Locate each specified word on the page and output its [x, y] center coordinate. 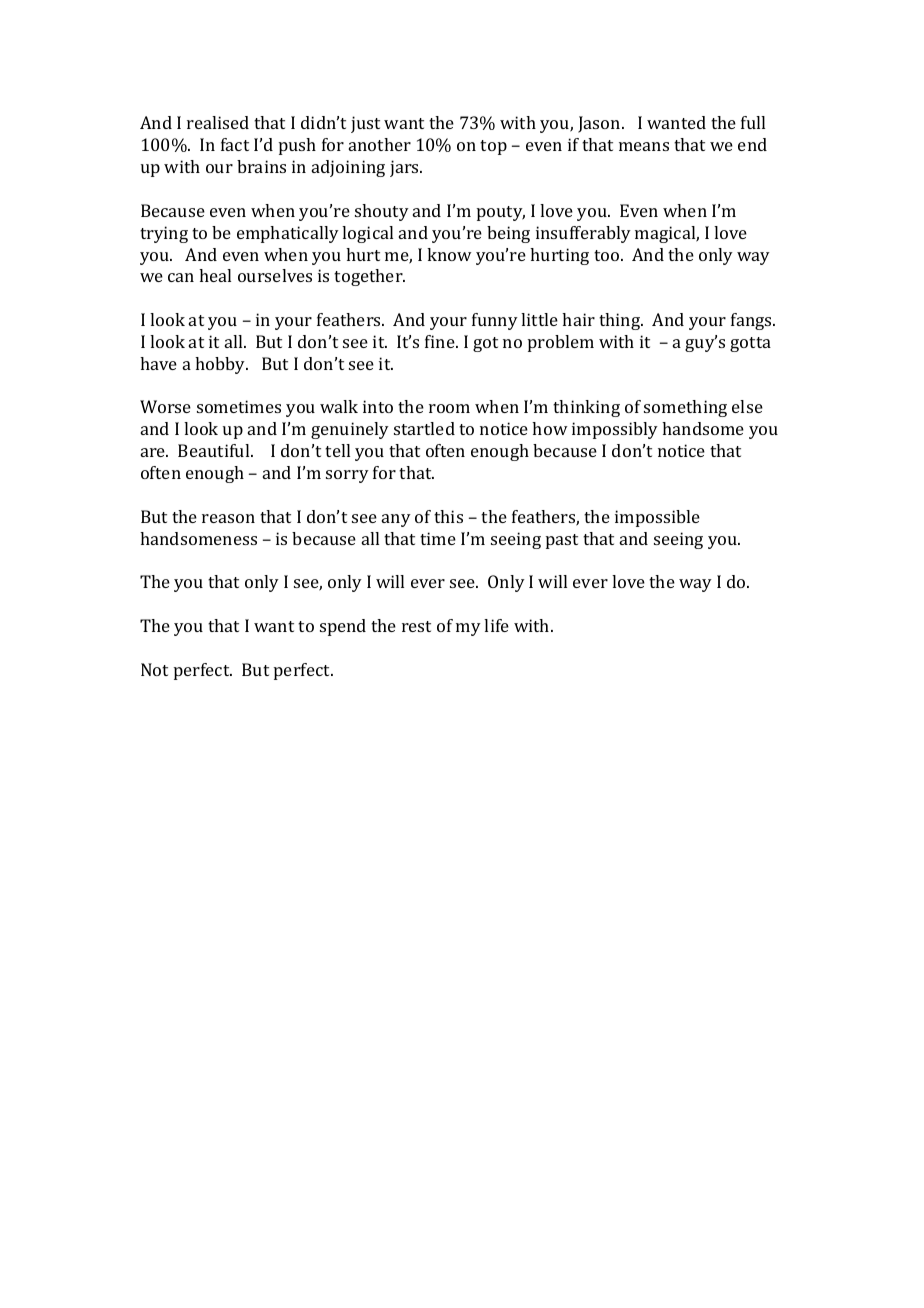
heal [215, 275]
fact [235, 144]
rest [416, 626]
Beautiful [215, 450]
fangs [752, 321]
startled [424, 428]
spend [343, 627]
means [644, 146]
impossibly [615, 430]
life [496, 625]
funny [495, 321]
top [493, 147]
